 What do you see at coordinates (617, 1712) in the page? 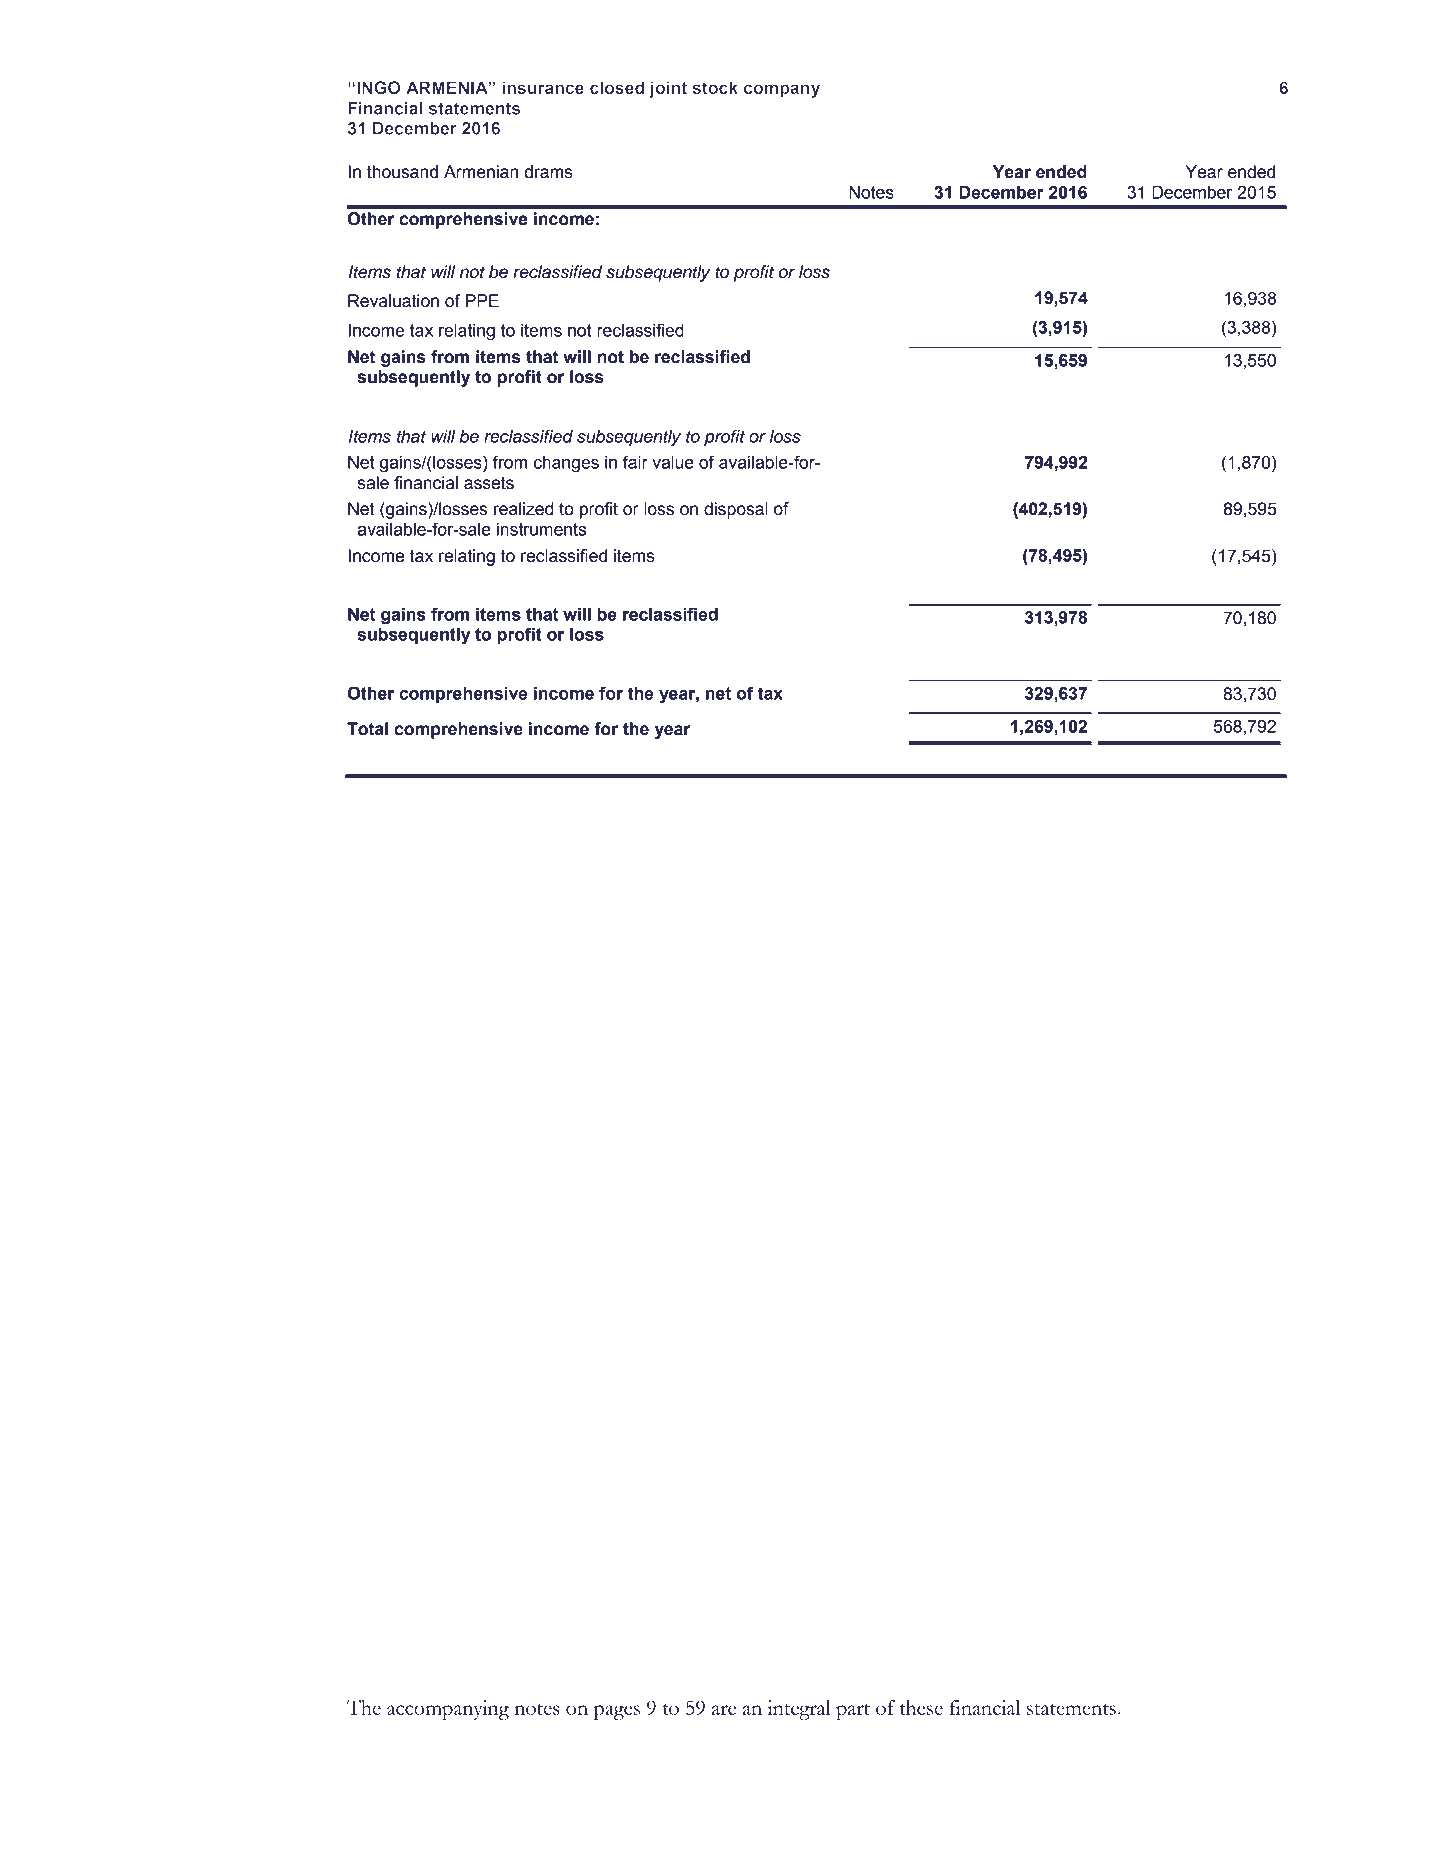
I see `pages` at bounding box center [617, 1712].
